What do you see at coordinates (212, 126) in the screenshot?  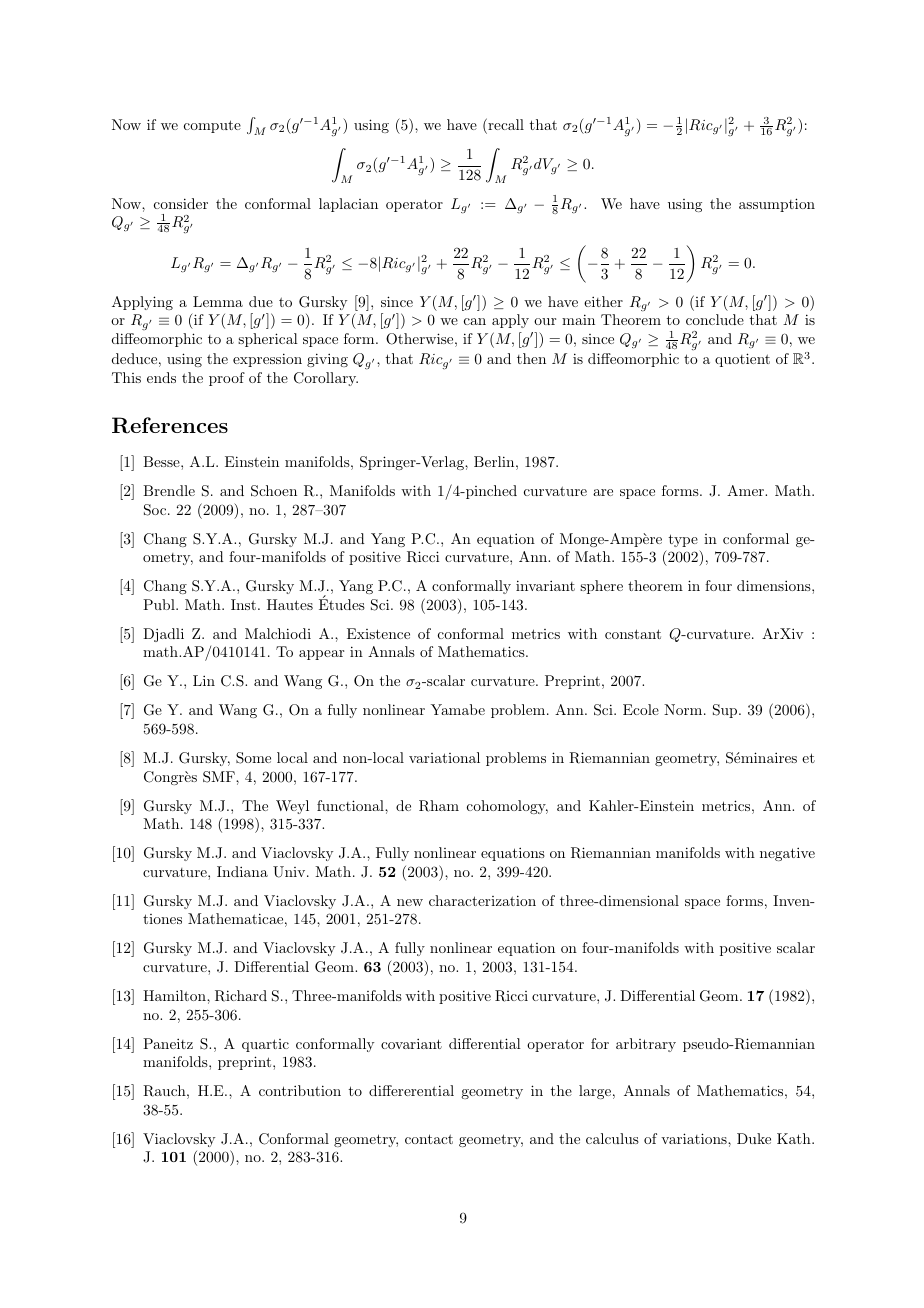 I see `compute` at bounding box center [212, 126].
